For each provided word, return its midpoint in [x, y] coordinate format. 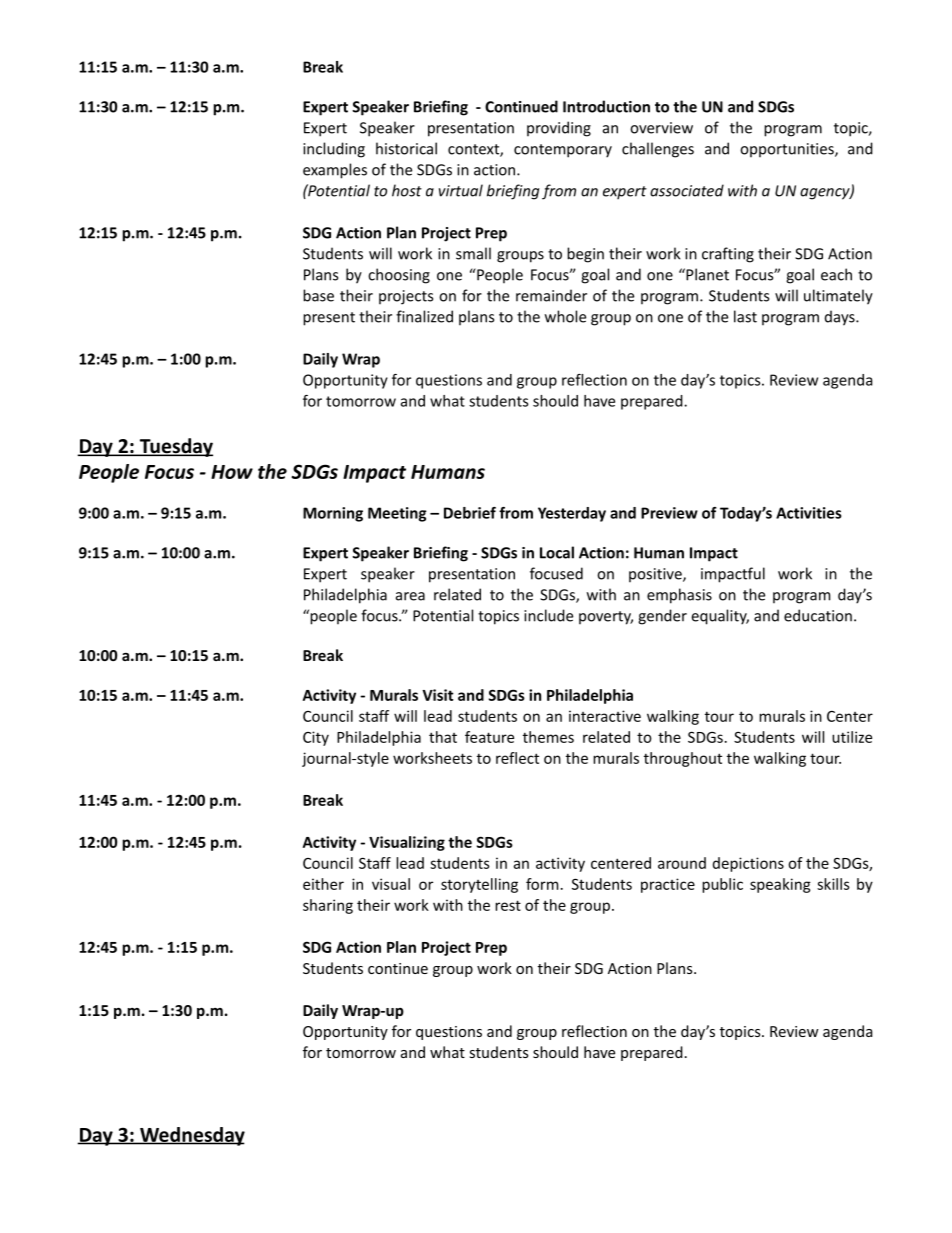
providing [559, 129]
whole [565, 316]
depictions [748, 864]
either [323, 884]
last [745, 316]
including [334, 150]
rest [508, 905]
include [548, 615]
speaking [780, 885]
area [410, 596]
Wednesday [191, 1136]
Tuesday [175, 447]
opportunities [788, 150]
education [818, 615]
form [542, 884]
